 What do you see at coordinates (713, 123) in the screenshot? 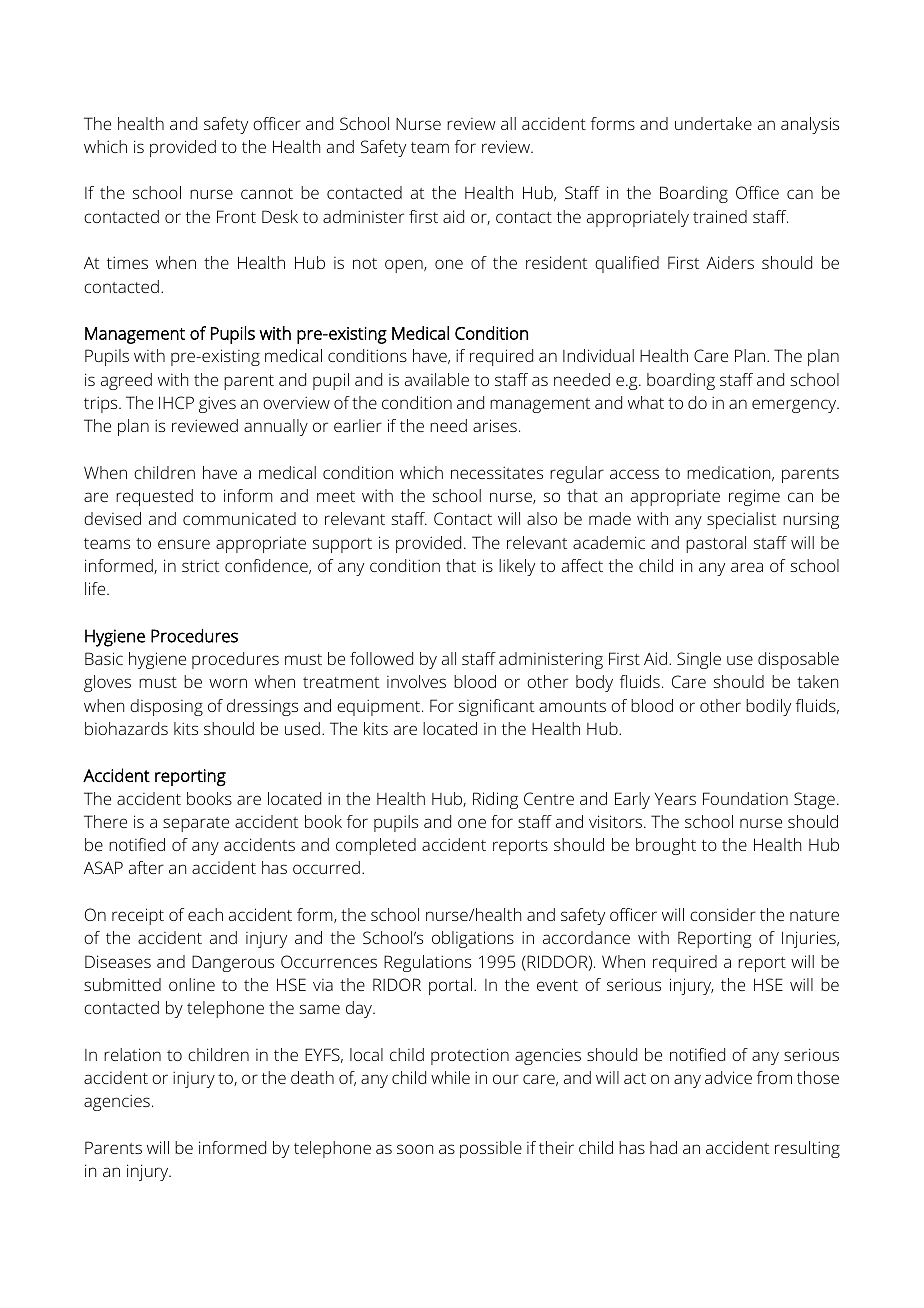
I see `undertake` at bounding box center [713, 123].
